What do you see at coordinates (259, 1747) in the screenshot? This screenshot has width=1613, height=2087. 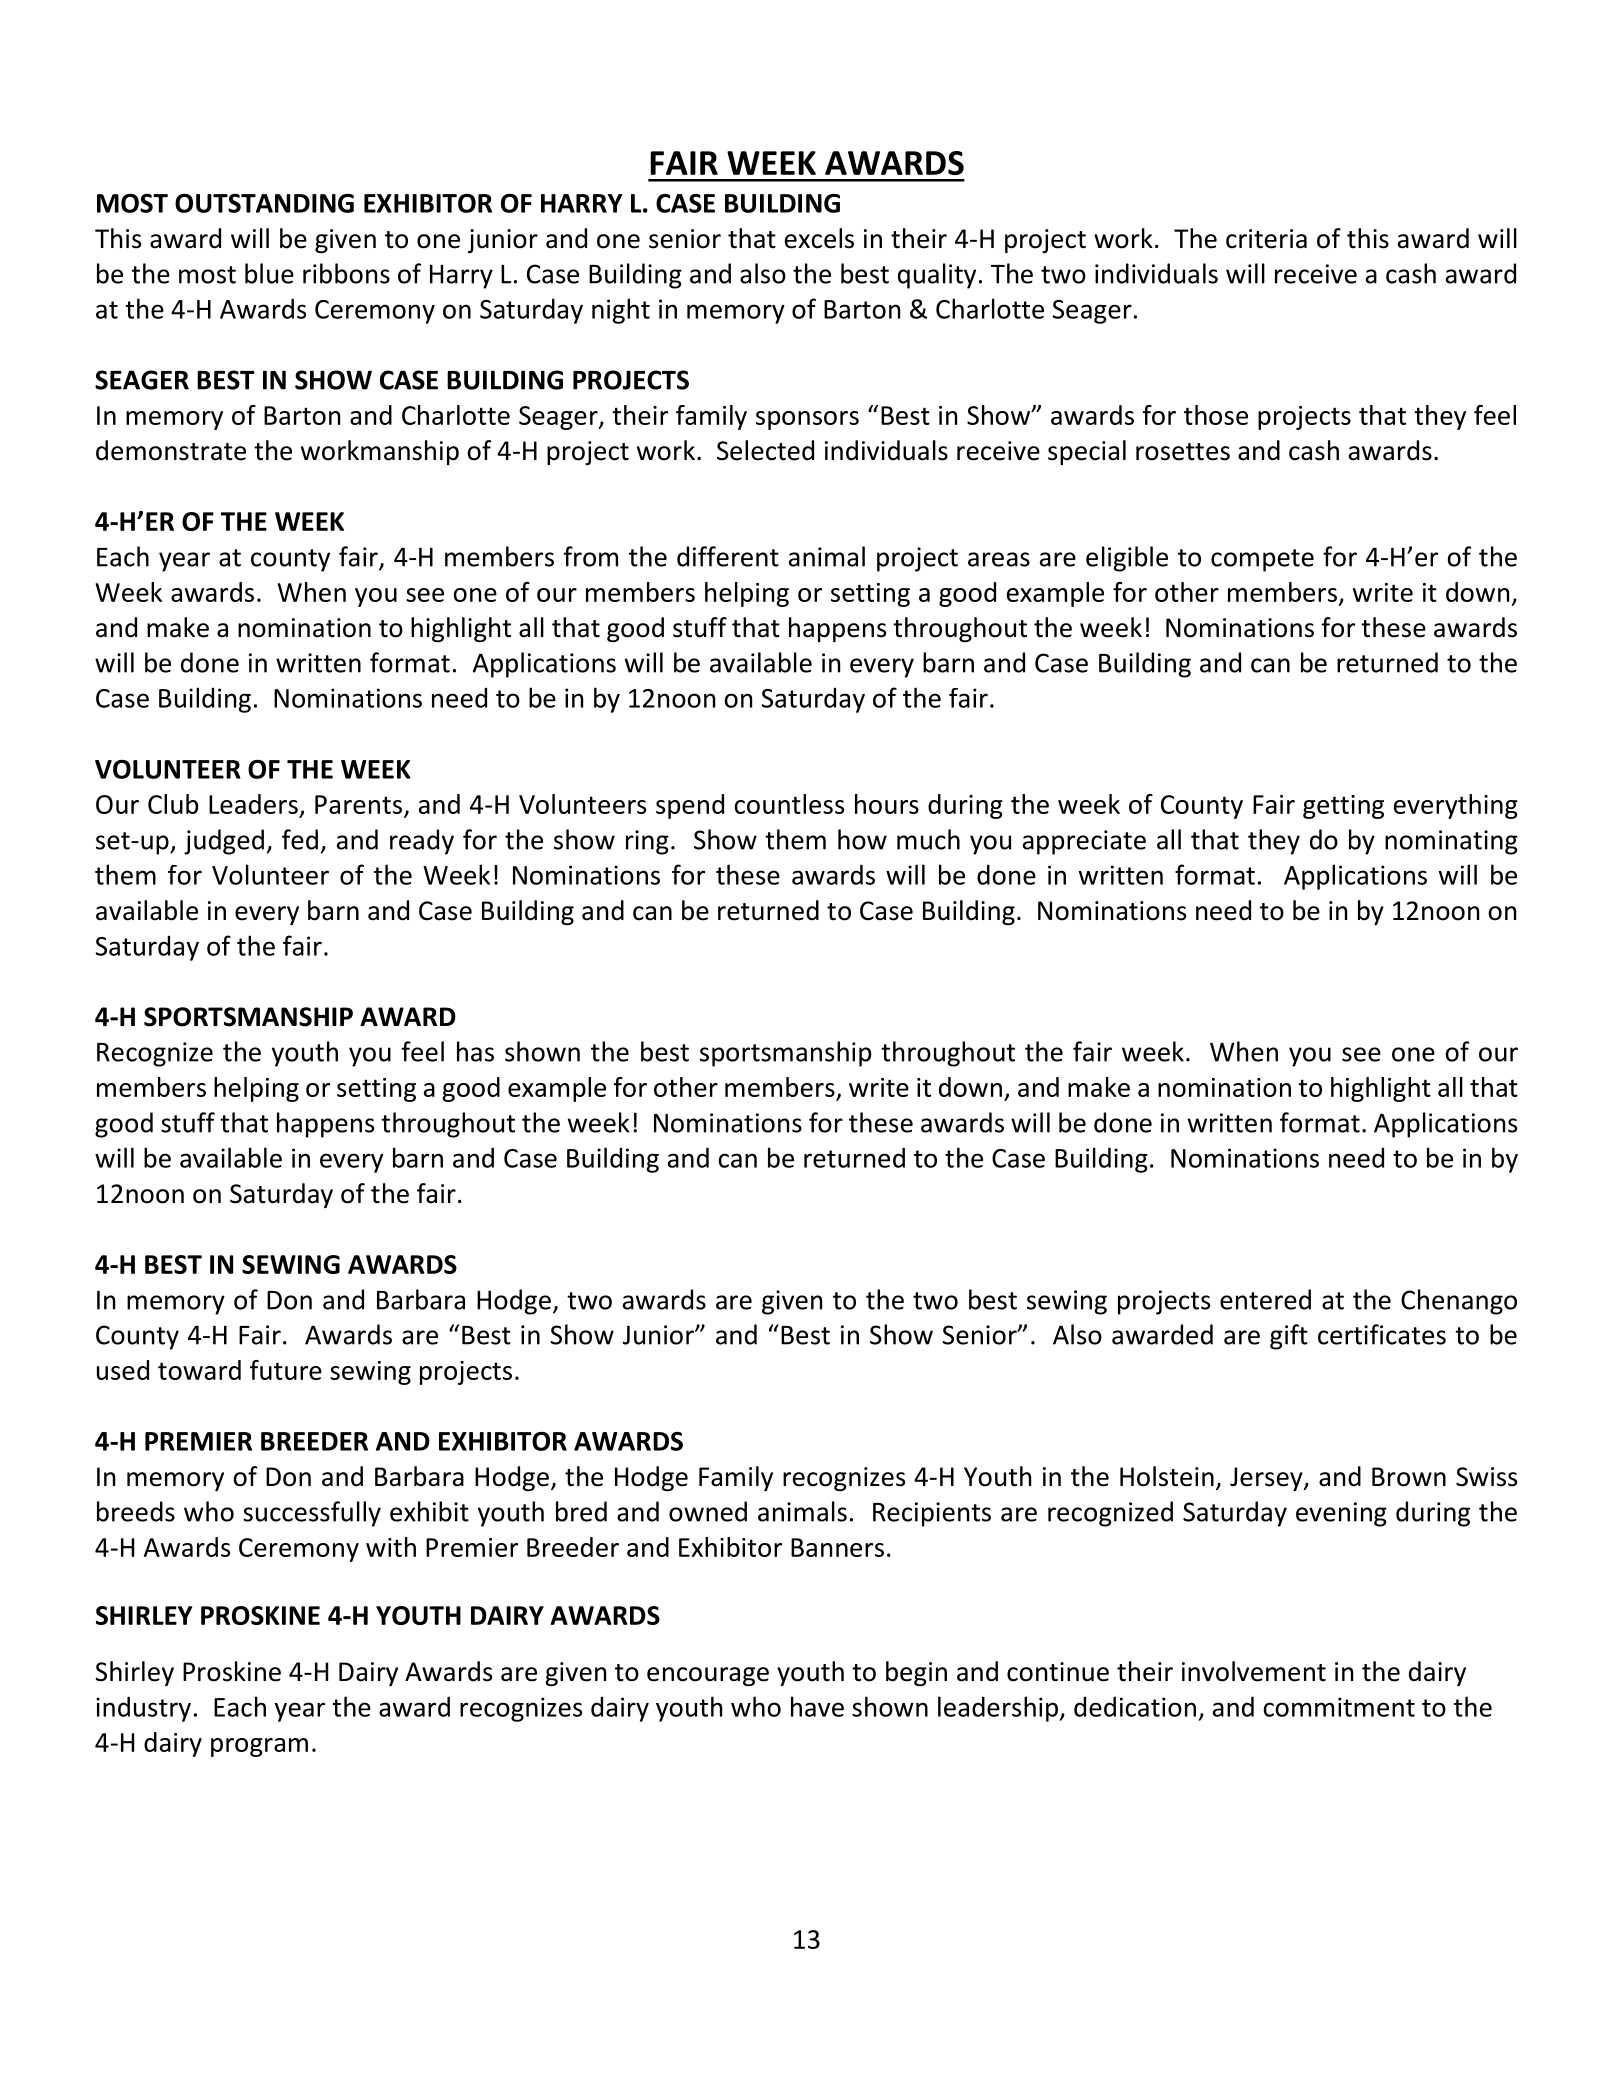 I see `program` at bounding box center [259, 1747].
